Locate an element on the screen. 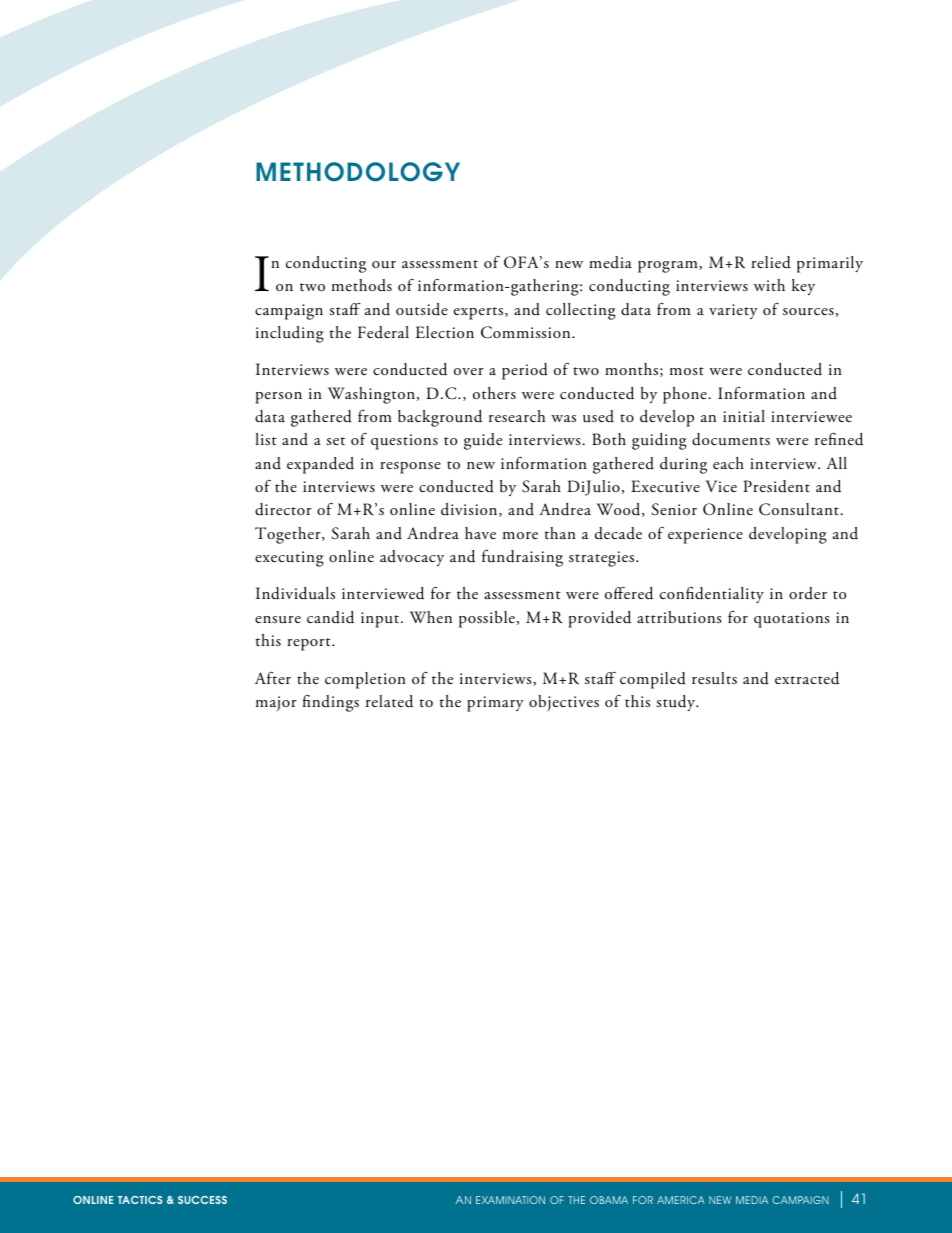 This screenshot has height=1233, width=952. results is located at coordinates (714, 678).
